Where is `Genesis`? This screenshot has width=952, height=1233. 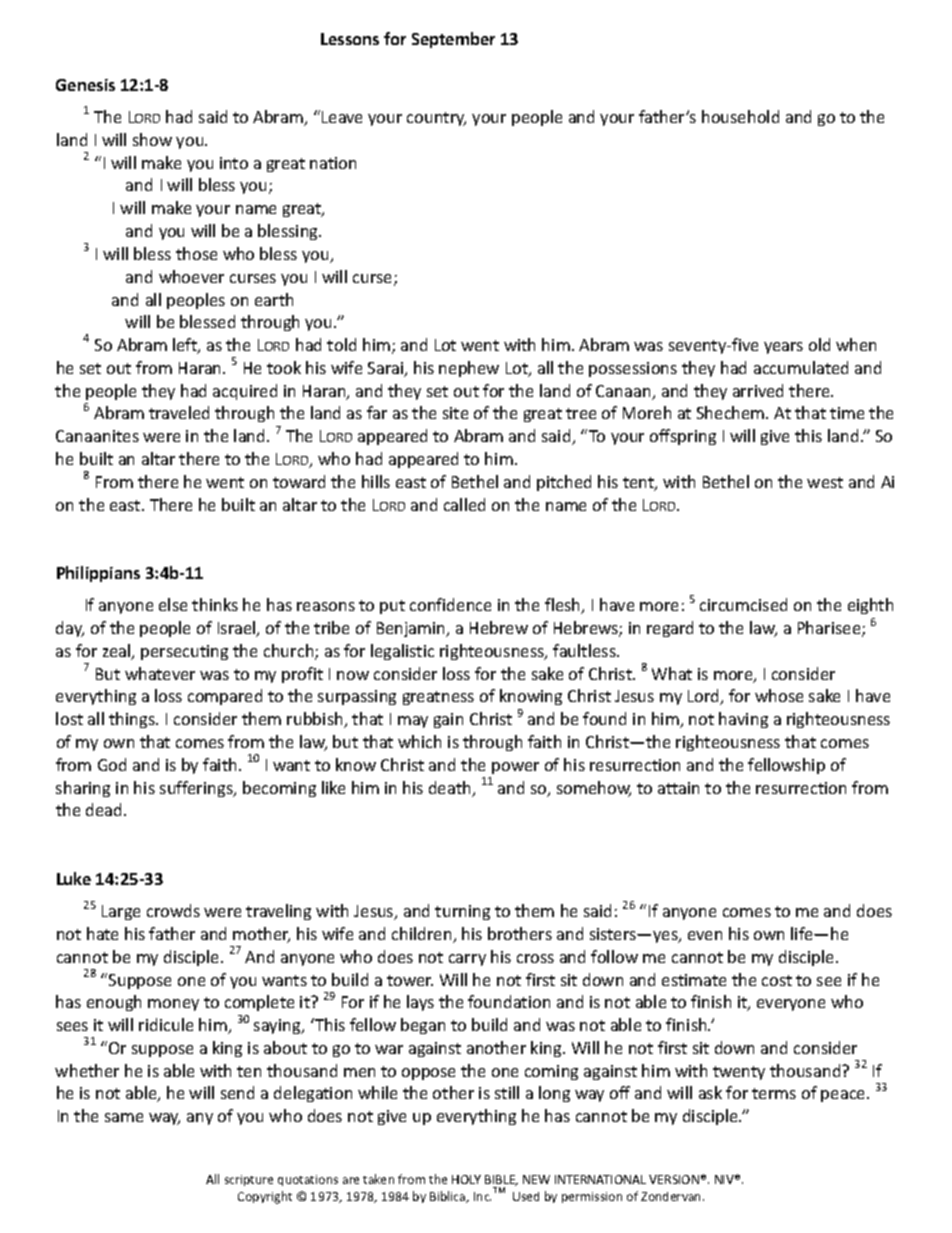
Genesis is located at coordinates (85, 85).
